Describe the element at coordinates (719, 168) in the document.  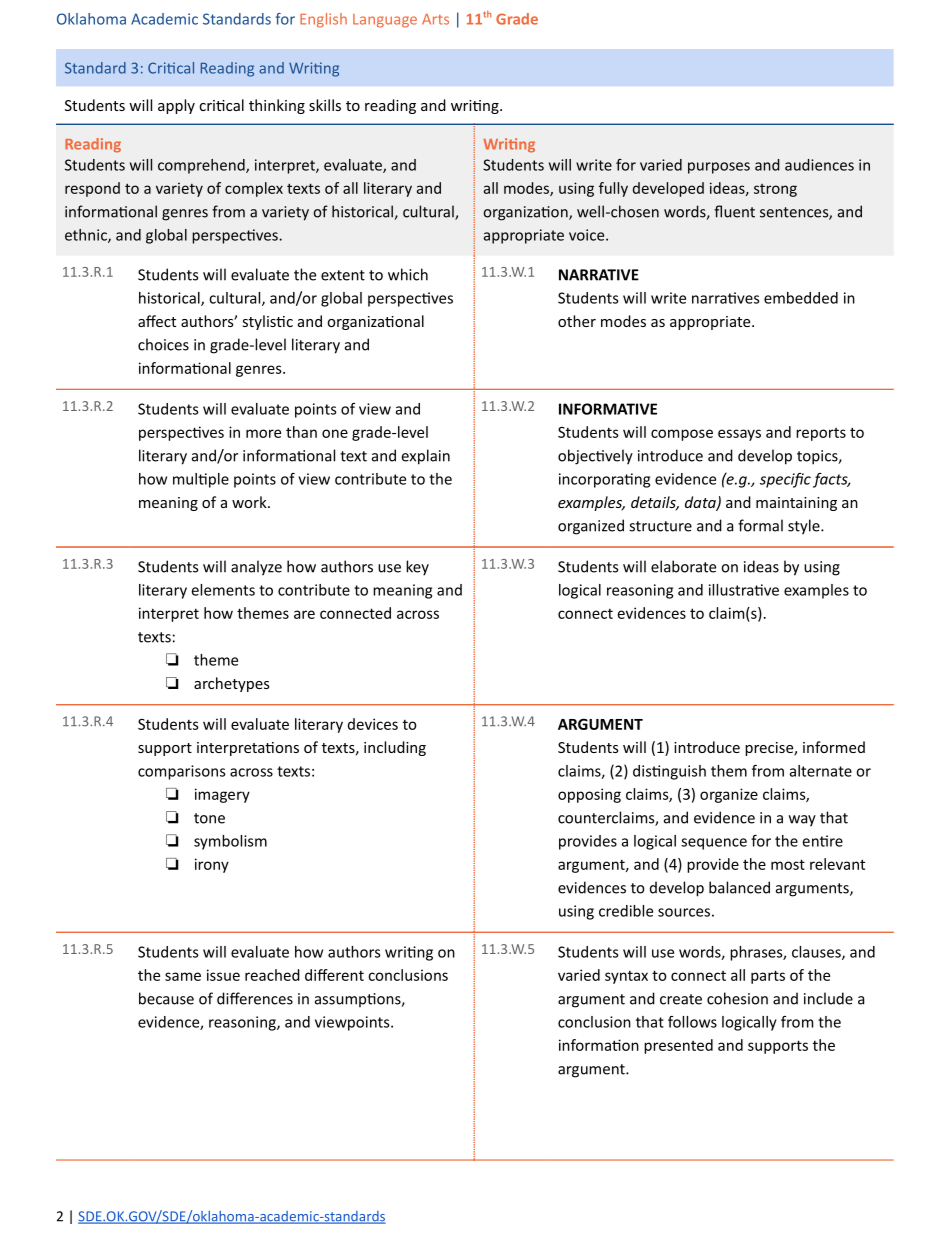
I see `purposes` at that location.
